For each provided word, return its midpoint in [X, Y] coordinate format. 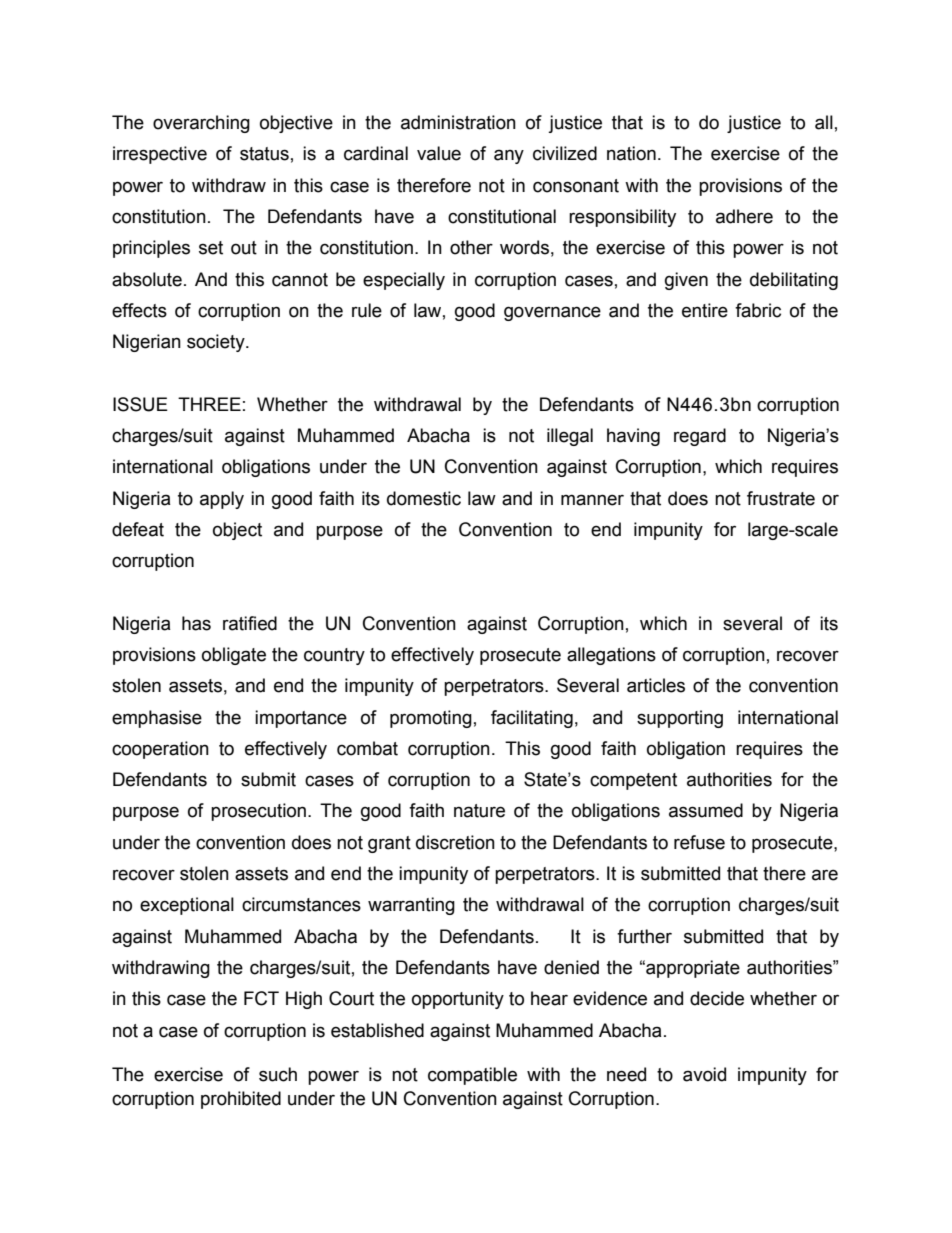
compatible [472, 1076]
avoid [704, 1074]
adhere [744, 216]
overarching [201, 124]
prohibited [241, 1100]
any [509, 156]
